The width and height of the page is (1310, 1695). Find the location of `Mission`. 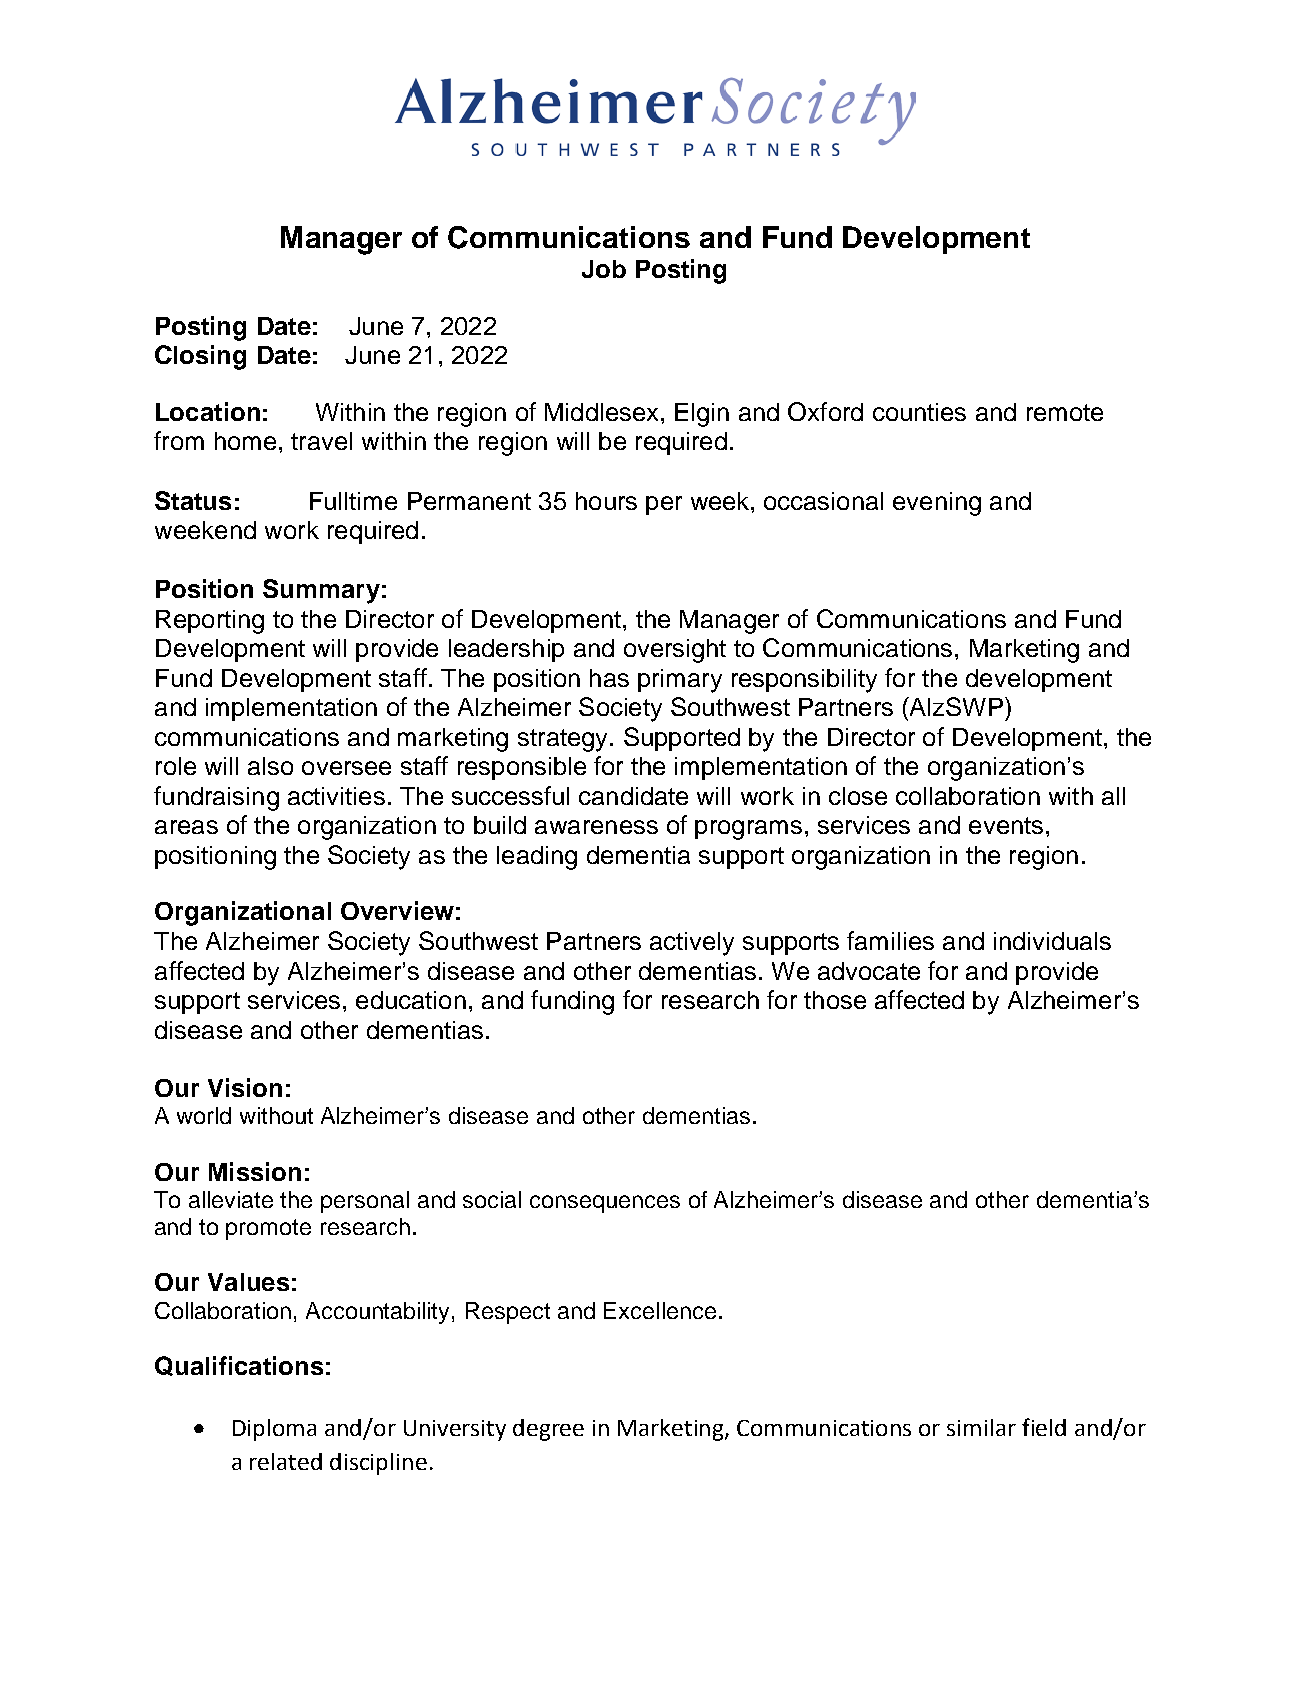

Mission is located at coordinates (255, 1171).
